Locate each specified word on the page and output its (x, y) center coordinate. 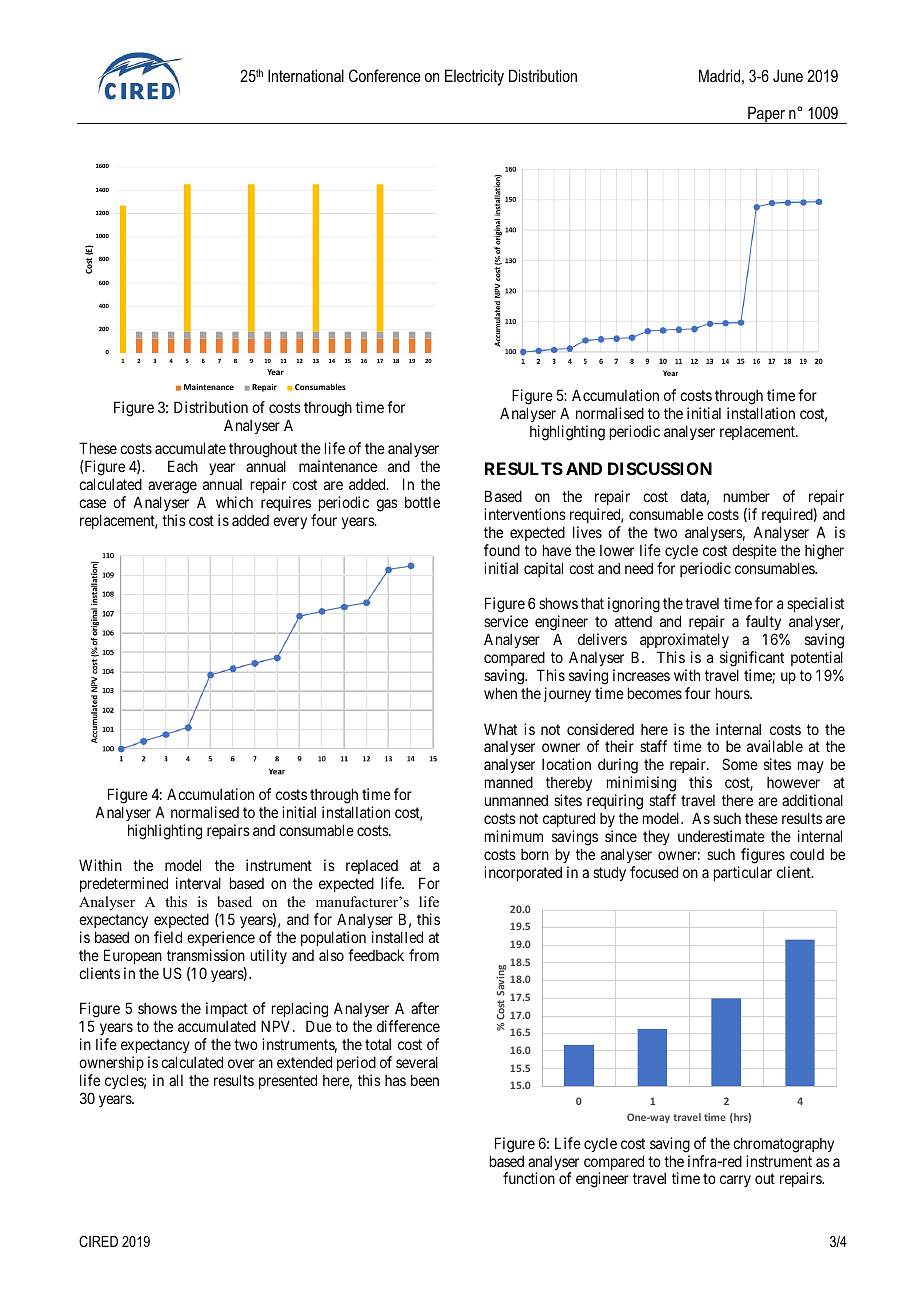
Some (740, 764)
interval (198, 883)
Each (183, 466)
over (241, 1063)
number (747, 496)
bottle (422, 502)
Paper (766, 115)
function (529, 1178)
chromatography (783, 1145)
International (306, 75)
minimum (514, 836)
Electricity (474, 77)
